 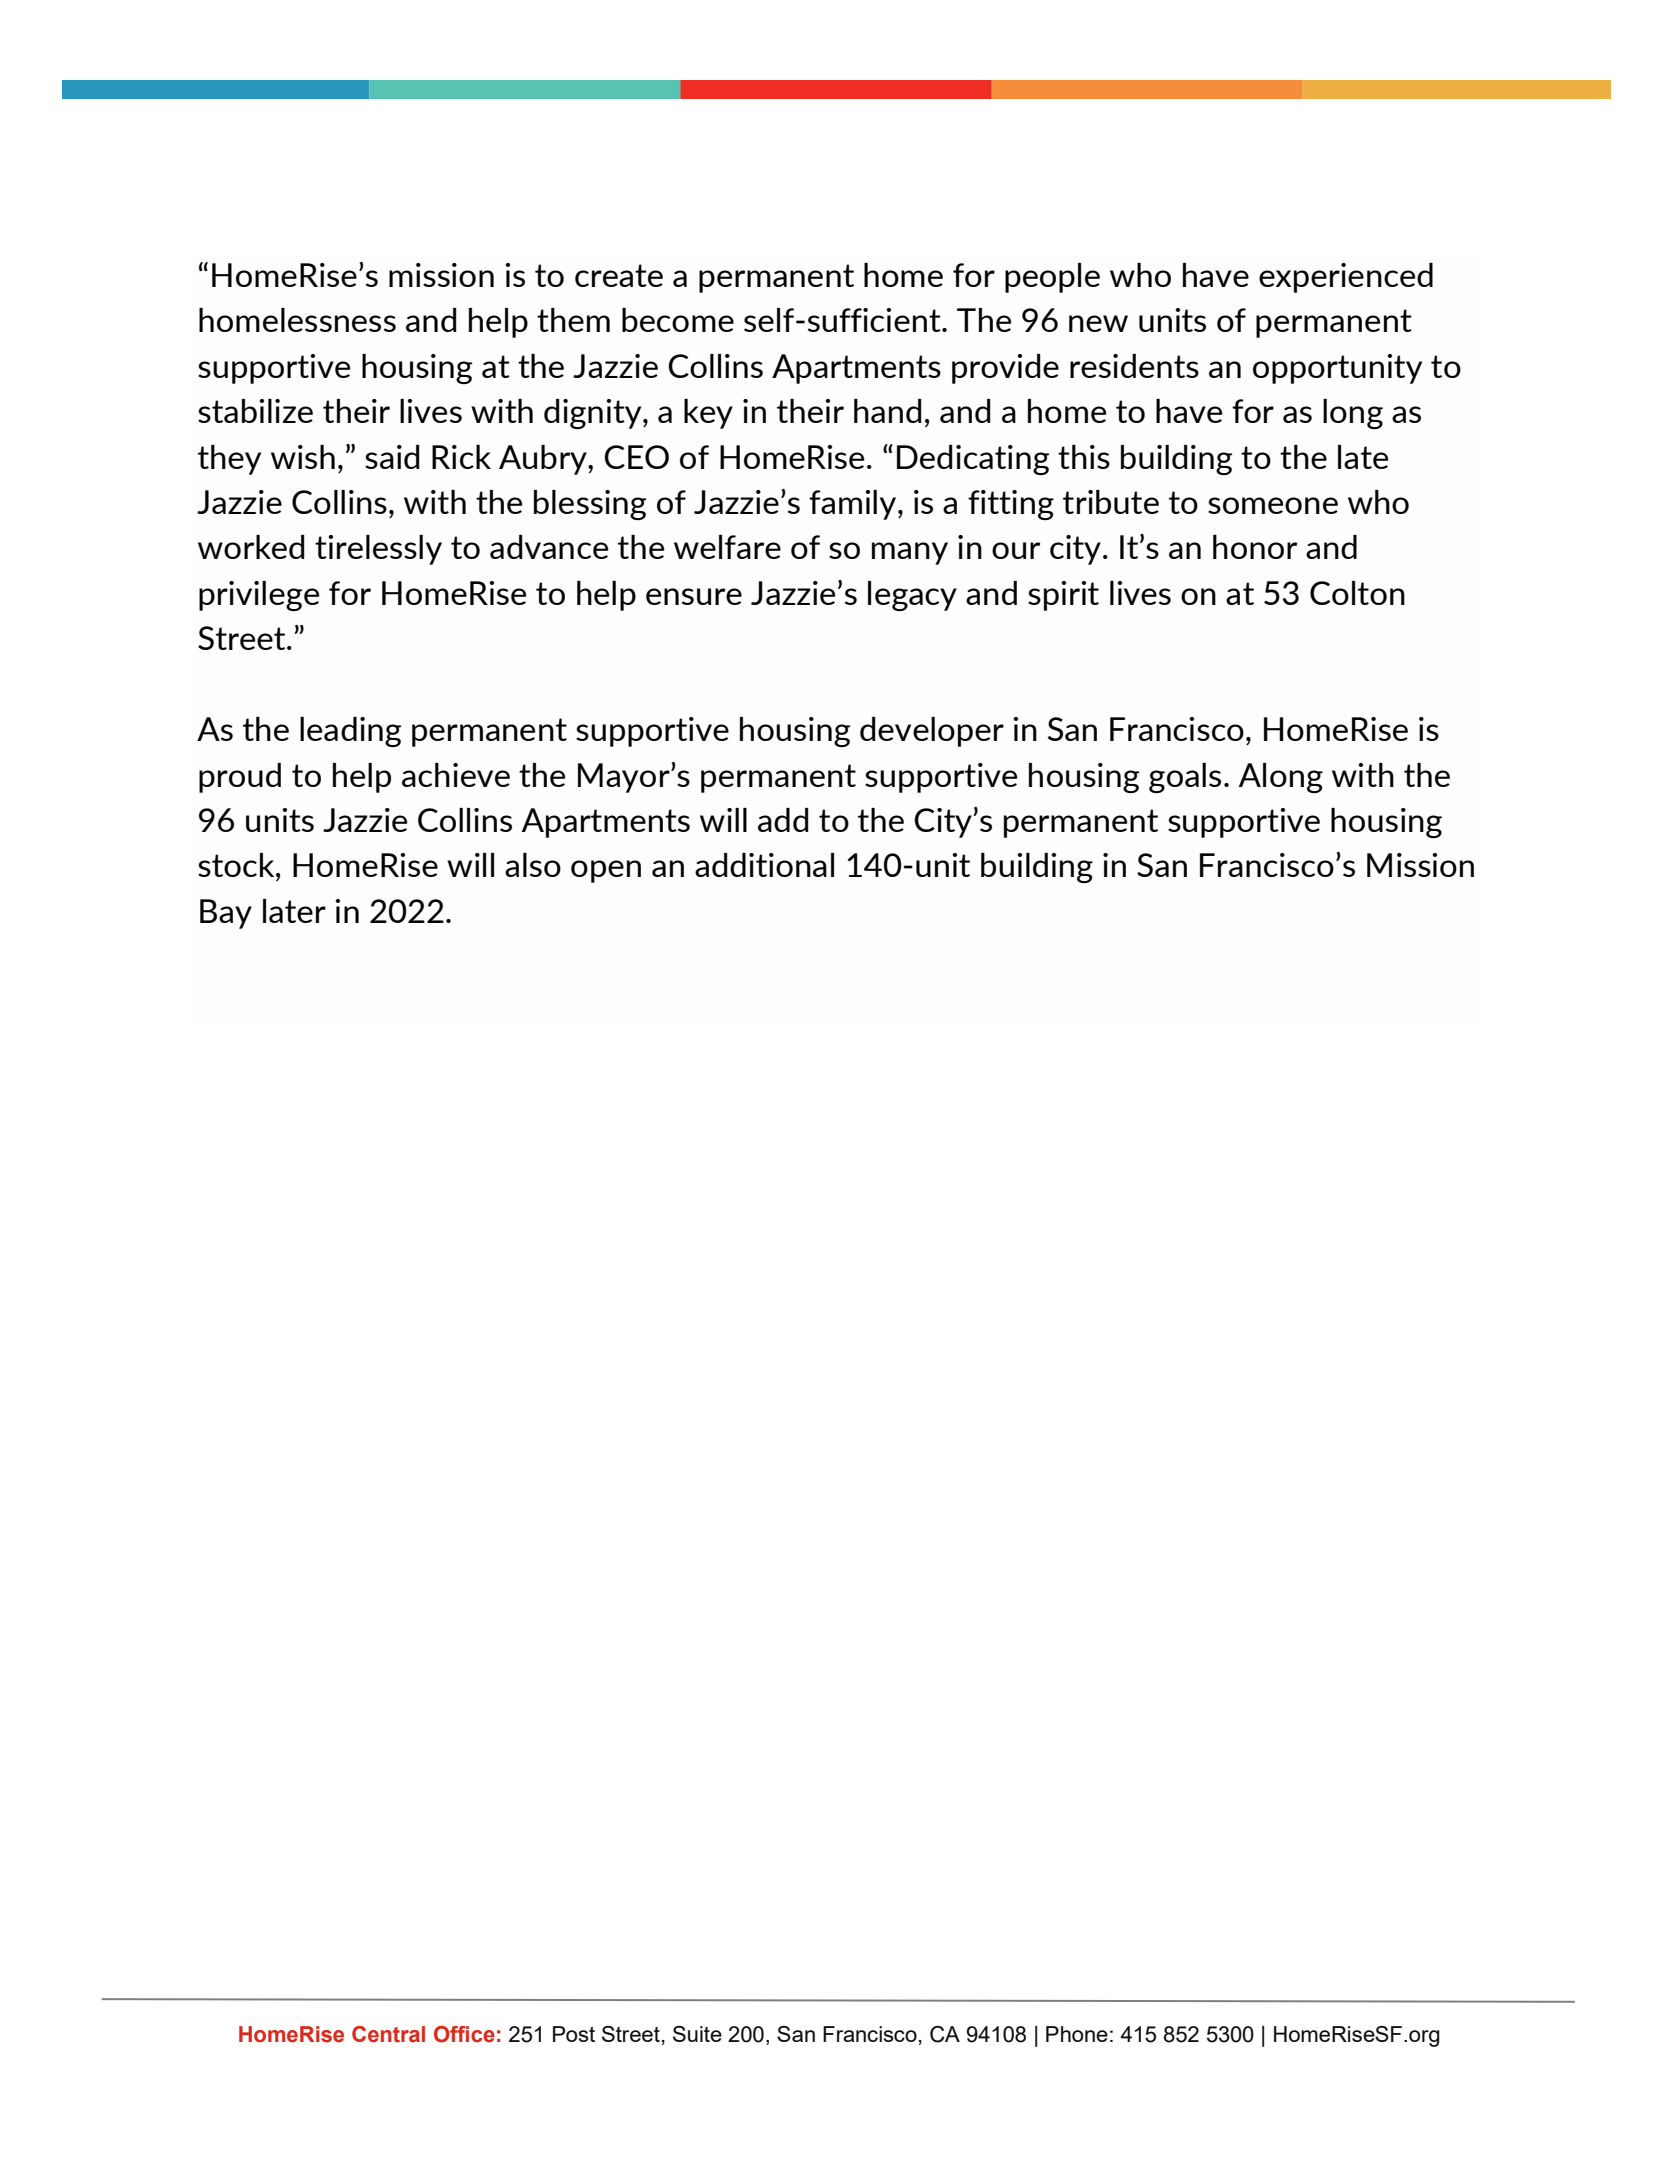 I want to click on Bay, so click(x=226, y=914).
